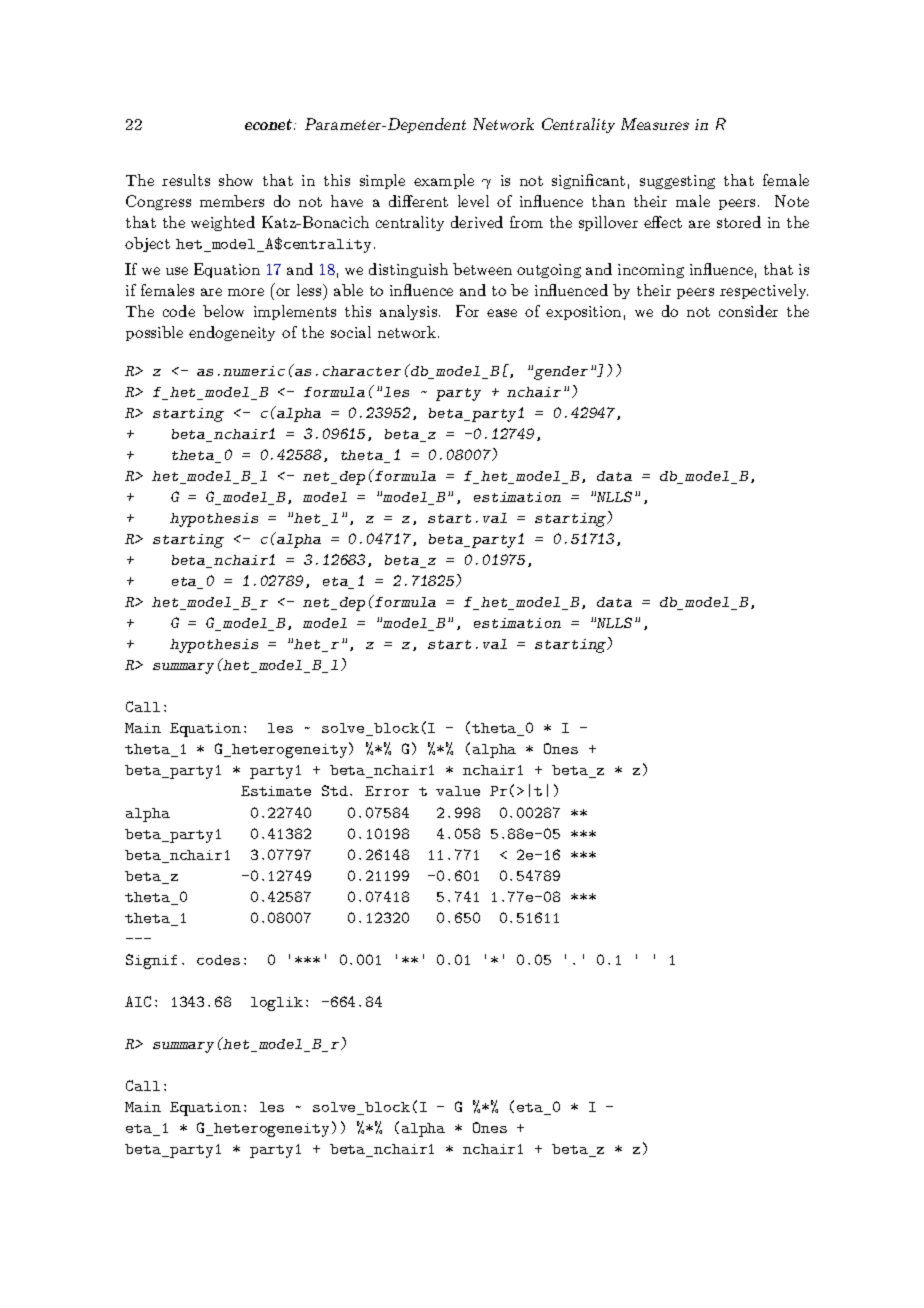 Image resolution: width=924 pixels, height=1308 pixels. What do you see at coordinates (444, 181) in the screenshot?
I see `example` at bounding box center [444, 181].
